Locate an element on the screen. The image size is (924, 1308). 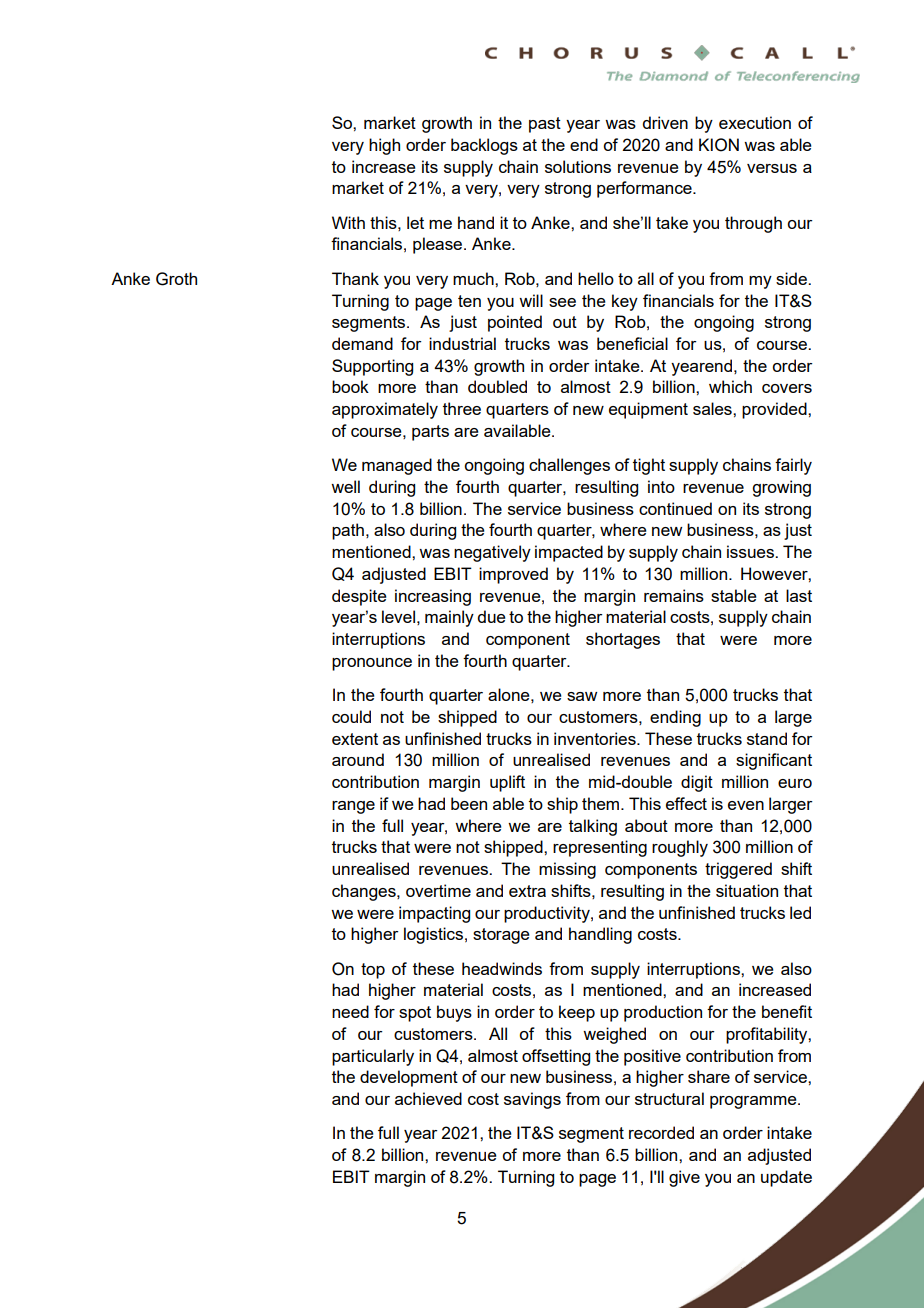
particularly is located at coordinates (373, 1057).
